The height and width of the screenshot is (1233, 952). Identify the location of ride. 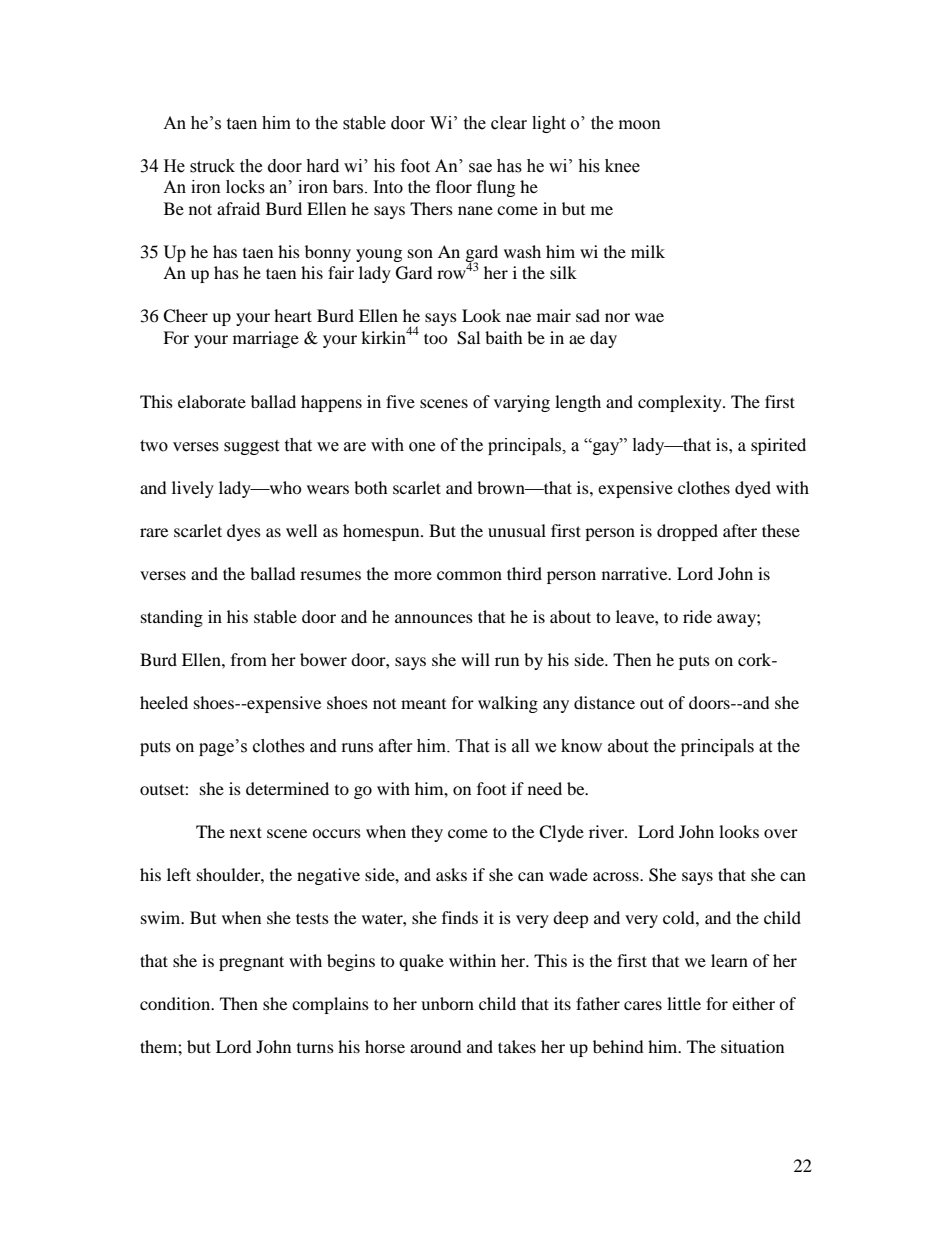
(697, 616).
